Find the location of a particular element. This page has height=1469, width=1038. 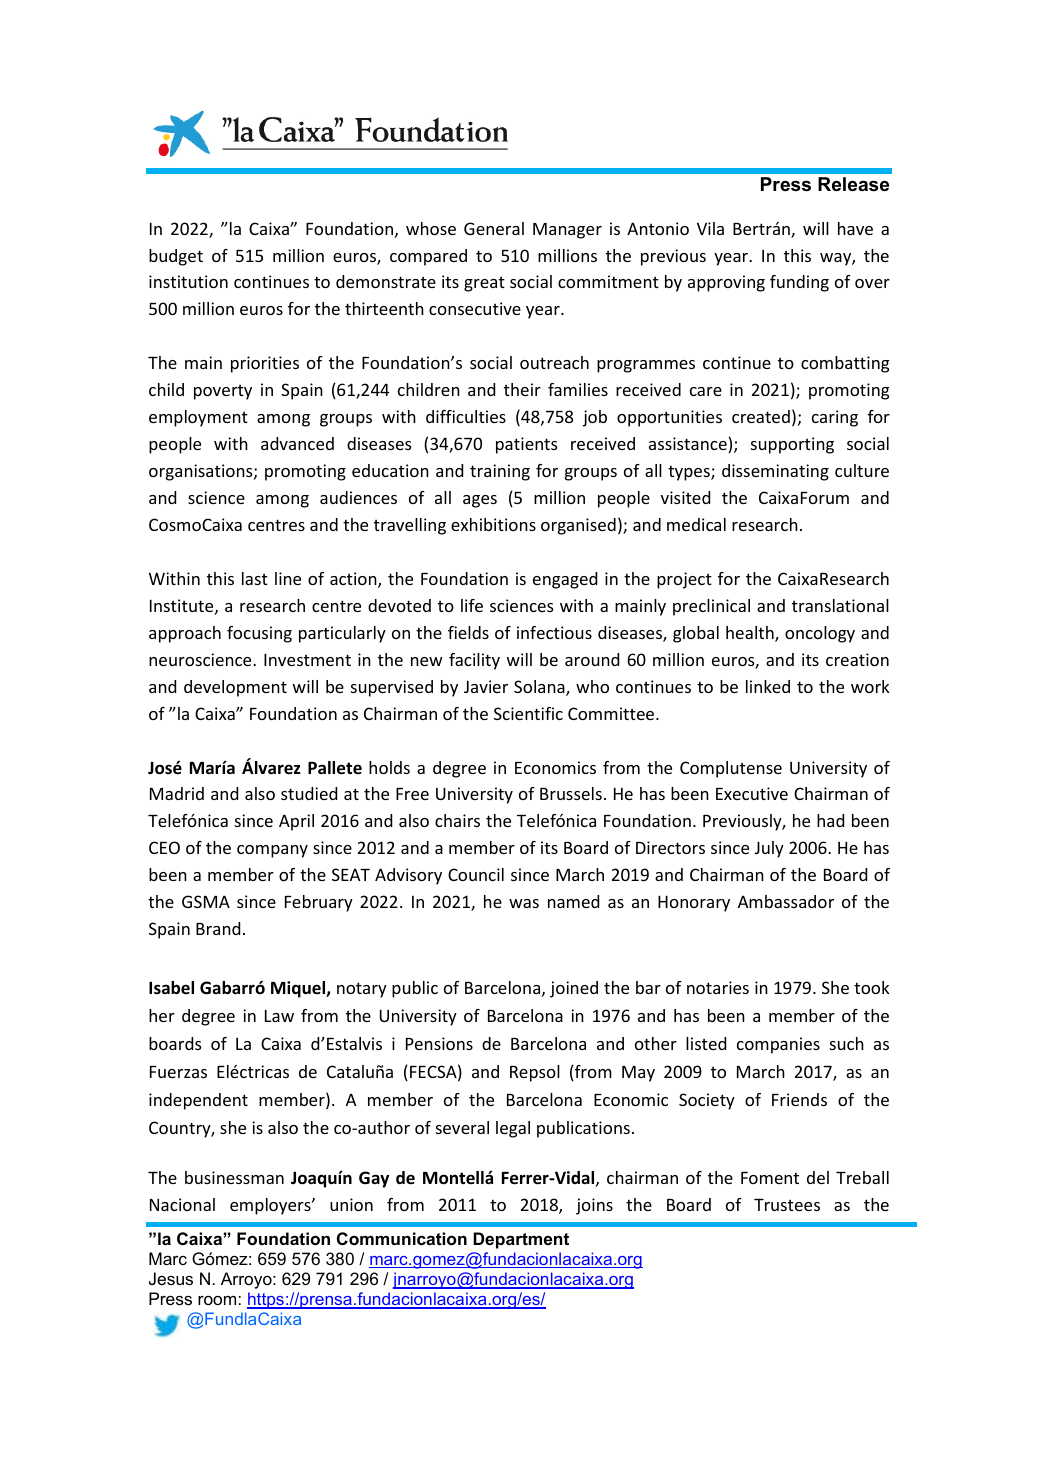

budget is located at coordinates (176, 257).
